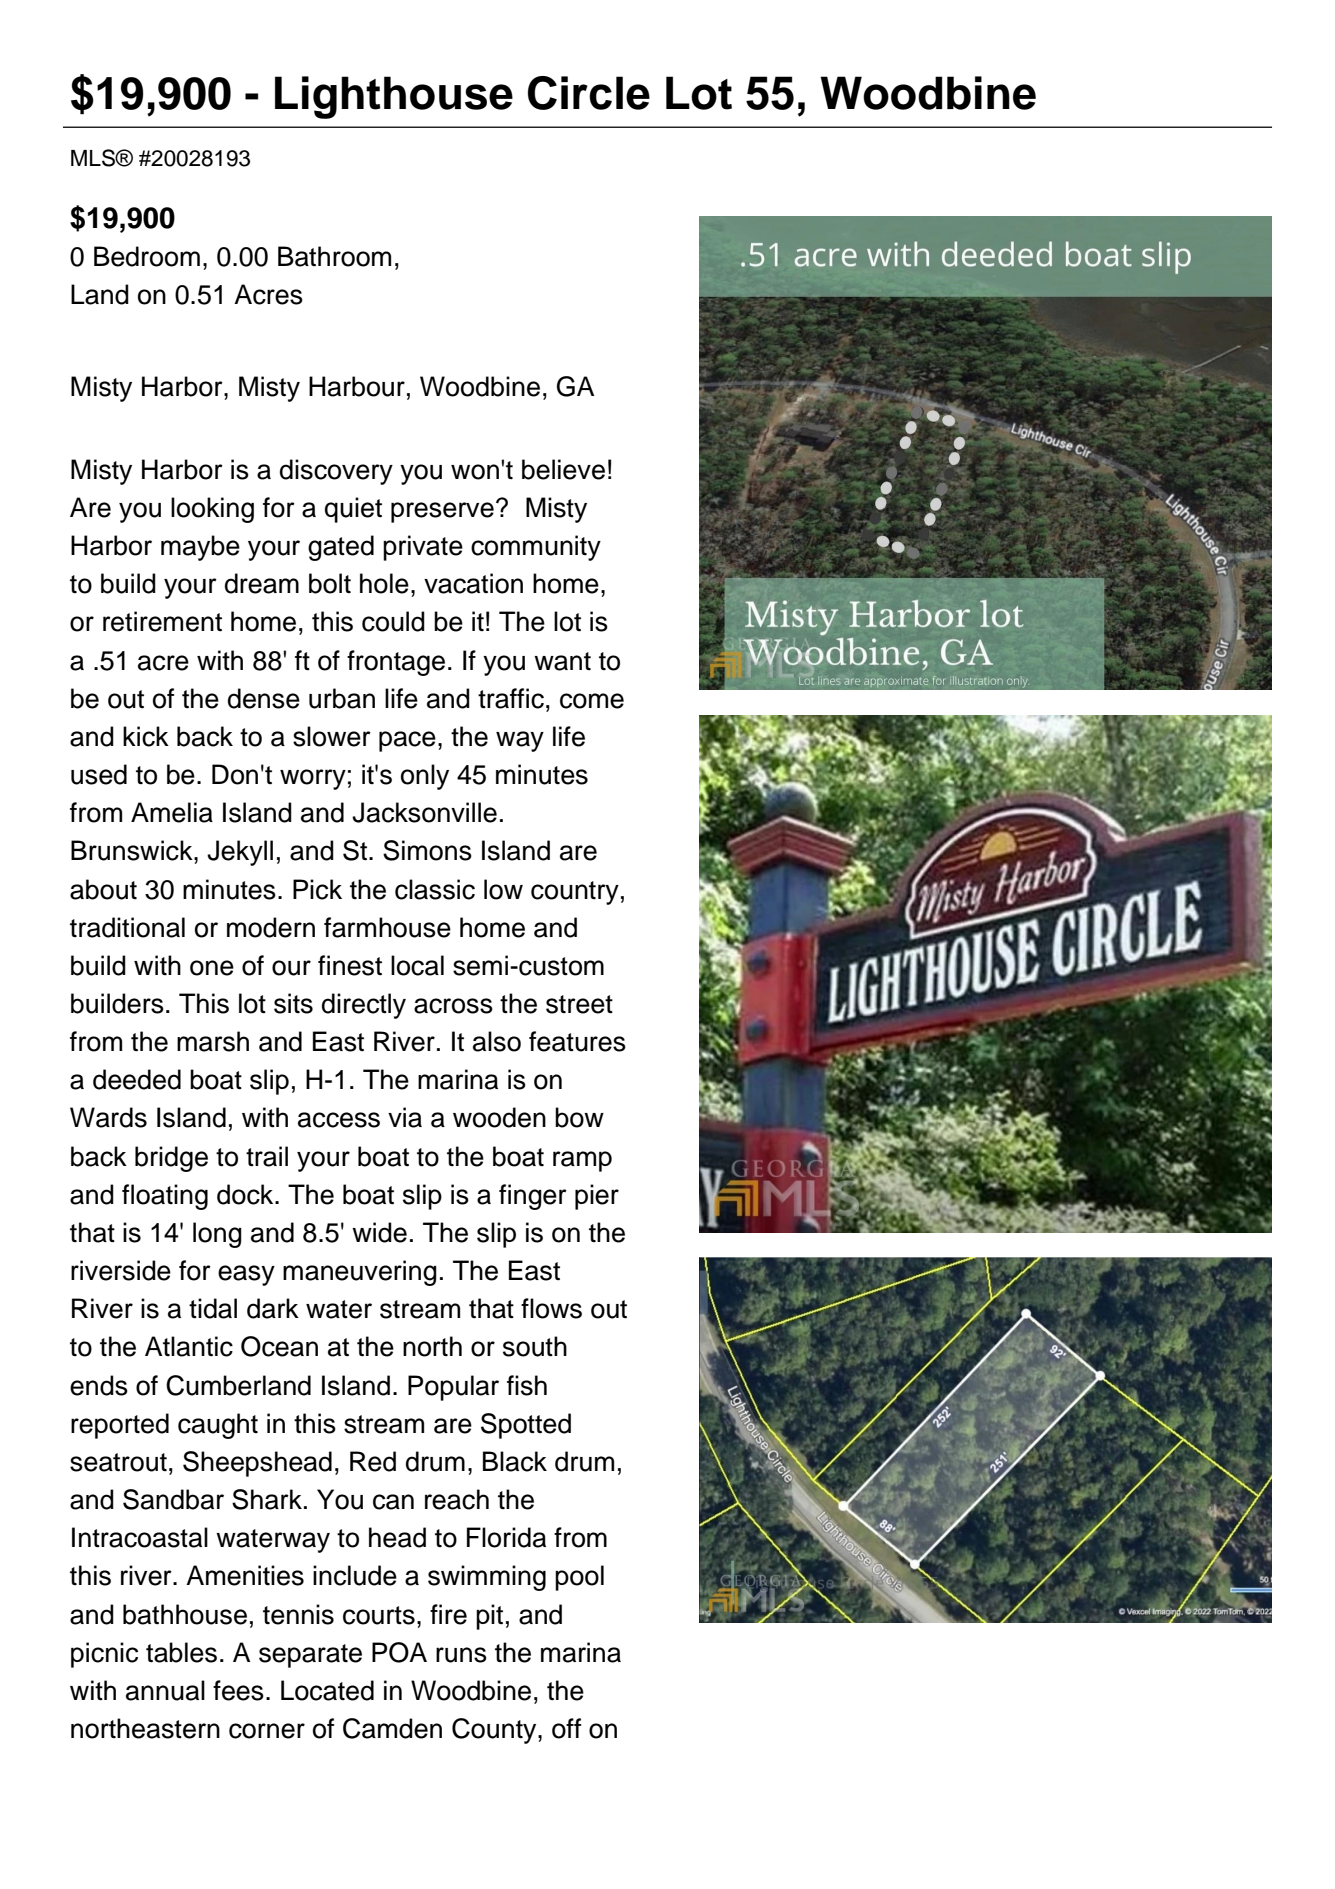 This screenshot has height=1889, width=1335. What do you see at coordinates (171, 1159) in the screenshot?
I see `bridge` at bounding box center [171, 1159].
